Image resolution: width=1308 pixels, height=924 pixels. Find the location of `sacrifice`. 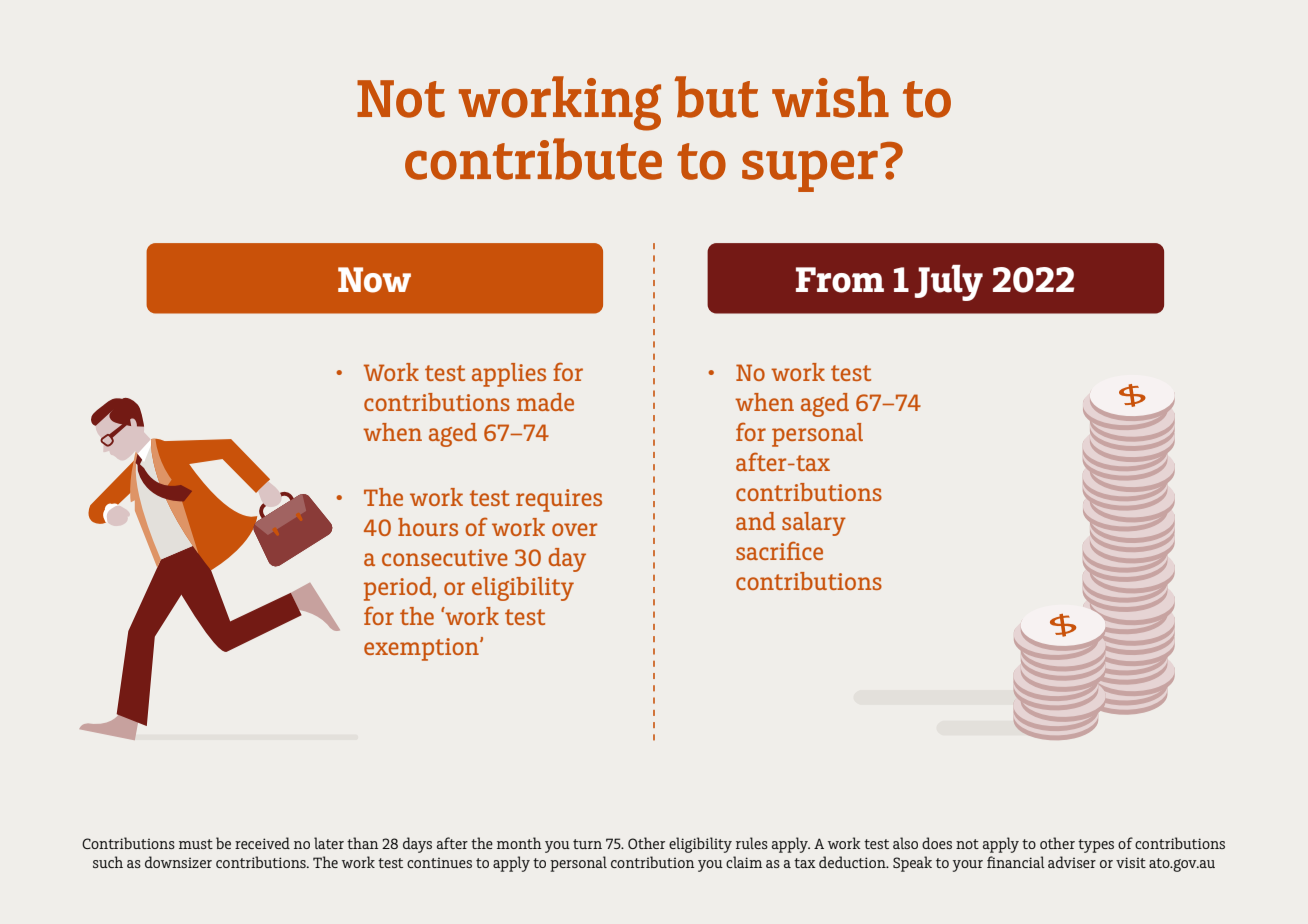

sacrifice is located at coordinates (779, 550).
